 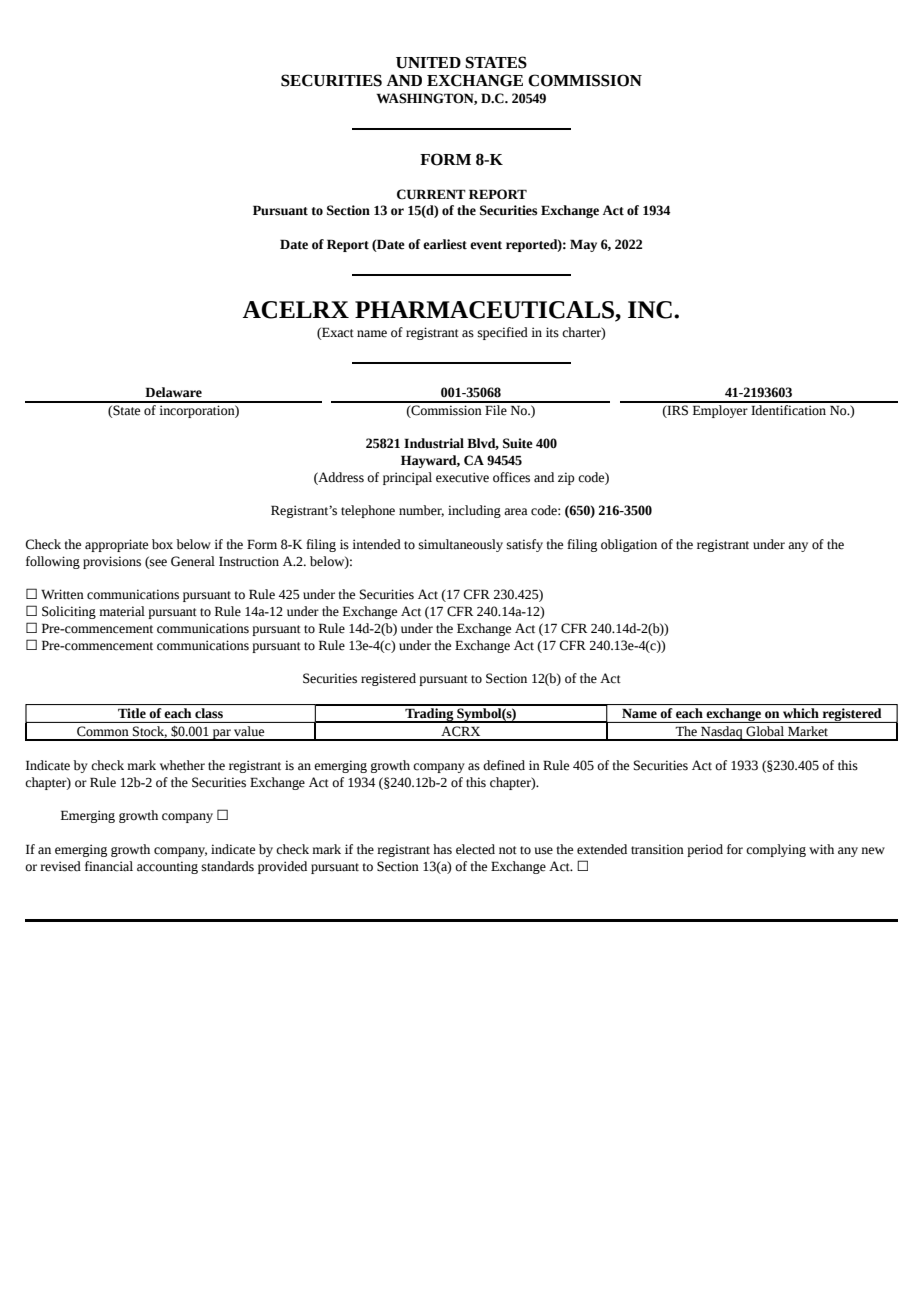 I want to click on executive, so click(x=462, y=477).
